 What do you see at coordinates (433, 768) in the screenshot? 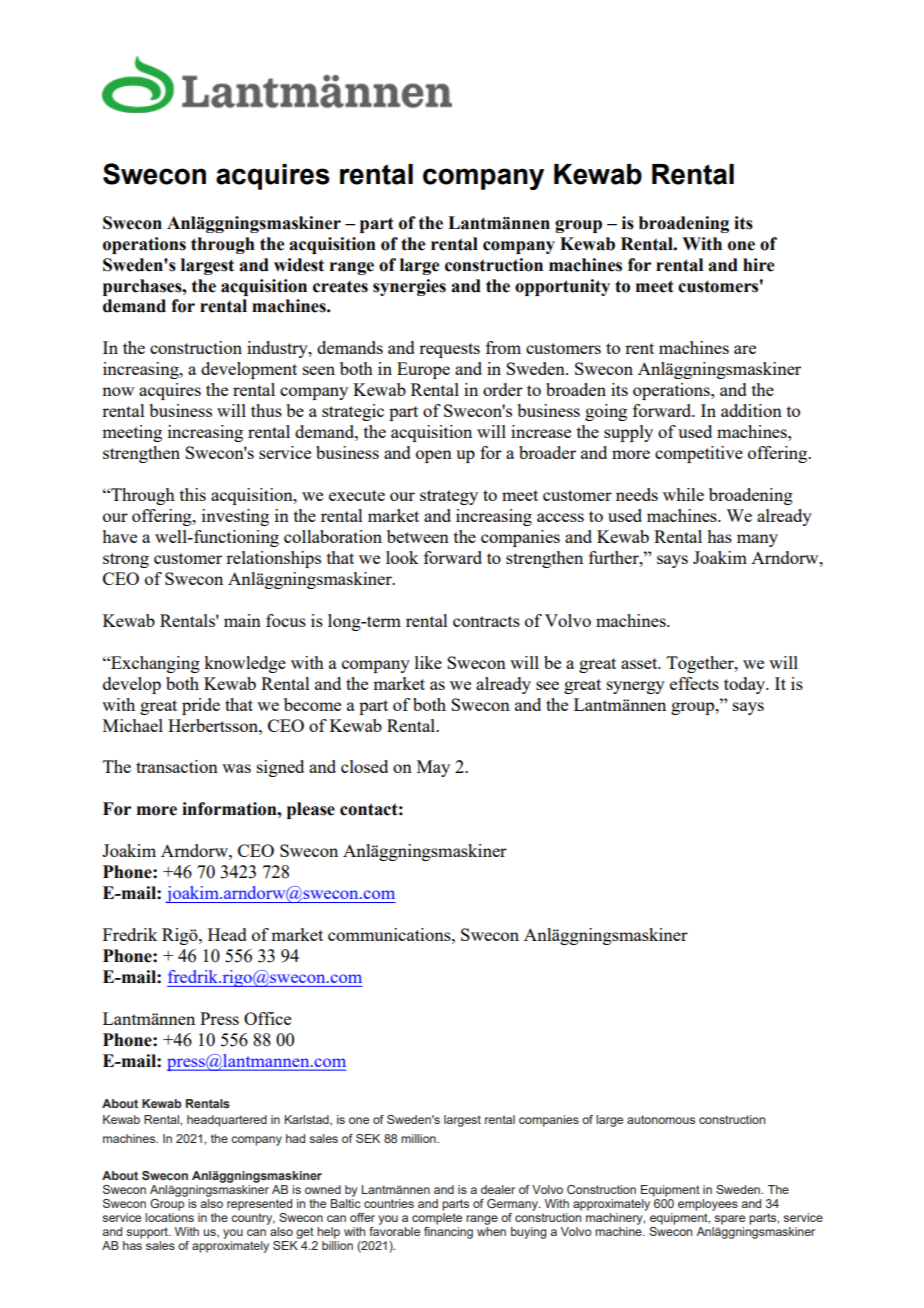
I see `May` at bounding box center [433, 768].
